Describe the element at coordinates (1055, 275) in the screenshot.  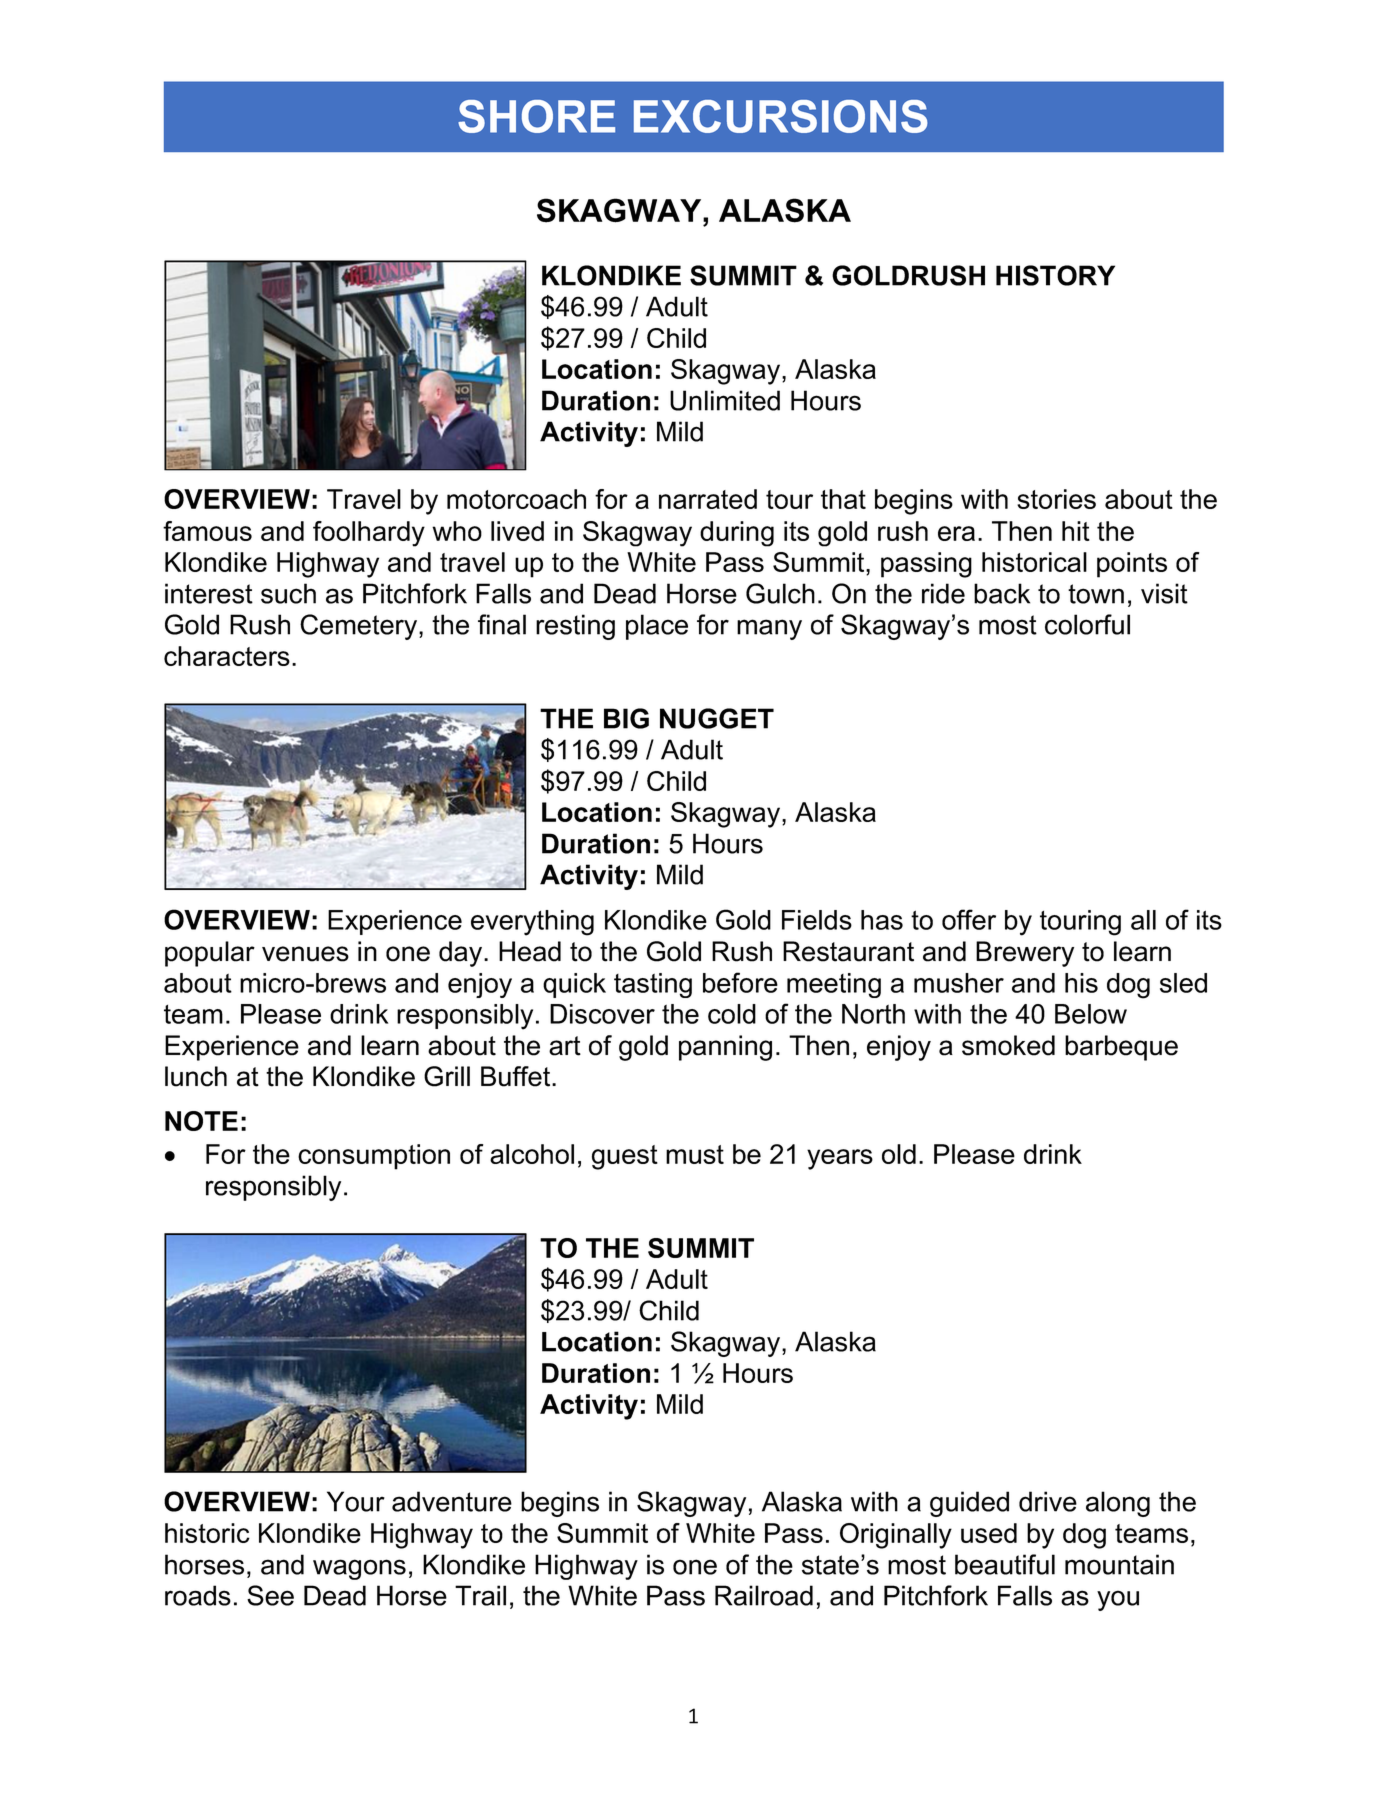
I see `HISTORY` at that location.
